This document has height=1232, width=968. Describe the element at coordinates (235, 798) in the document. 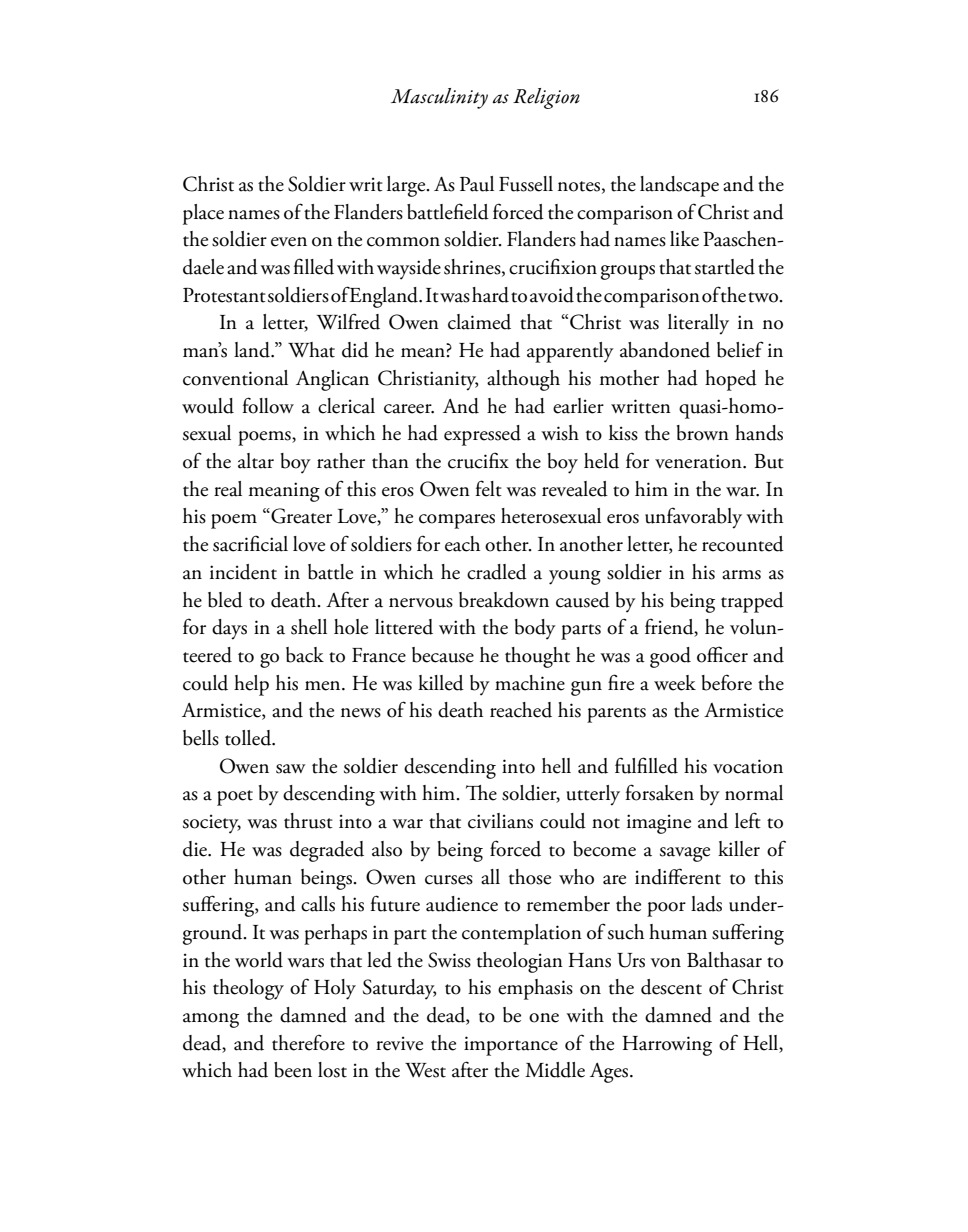

I see `poet` at that location.
